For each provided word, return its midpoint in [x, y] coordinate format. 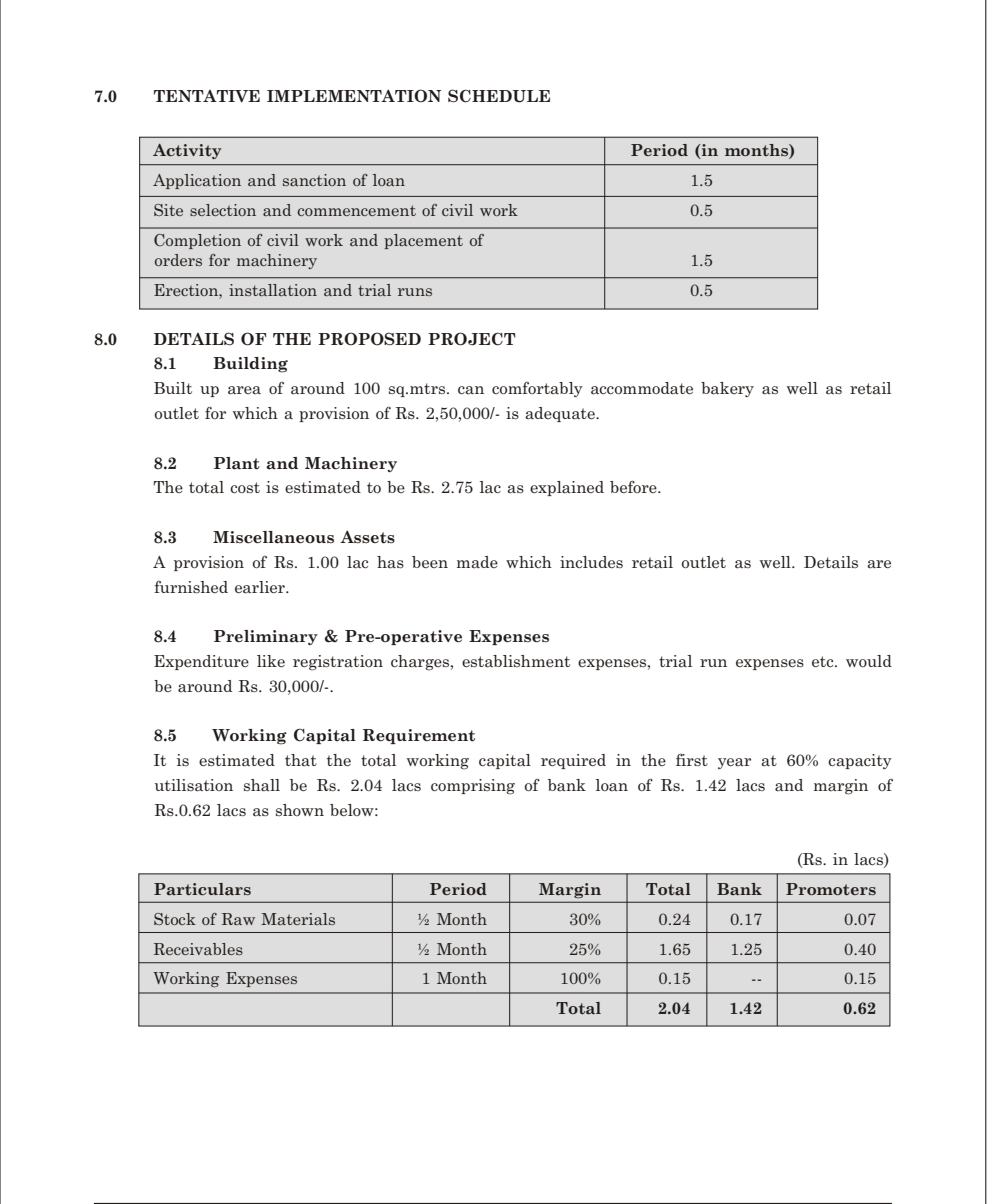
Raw [238, 919]
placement [423, 241]
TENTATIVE [207, 96]
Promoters [831, 889]
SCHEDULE [499, 96]
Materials [298, 919]
